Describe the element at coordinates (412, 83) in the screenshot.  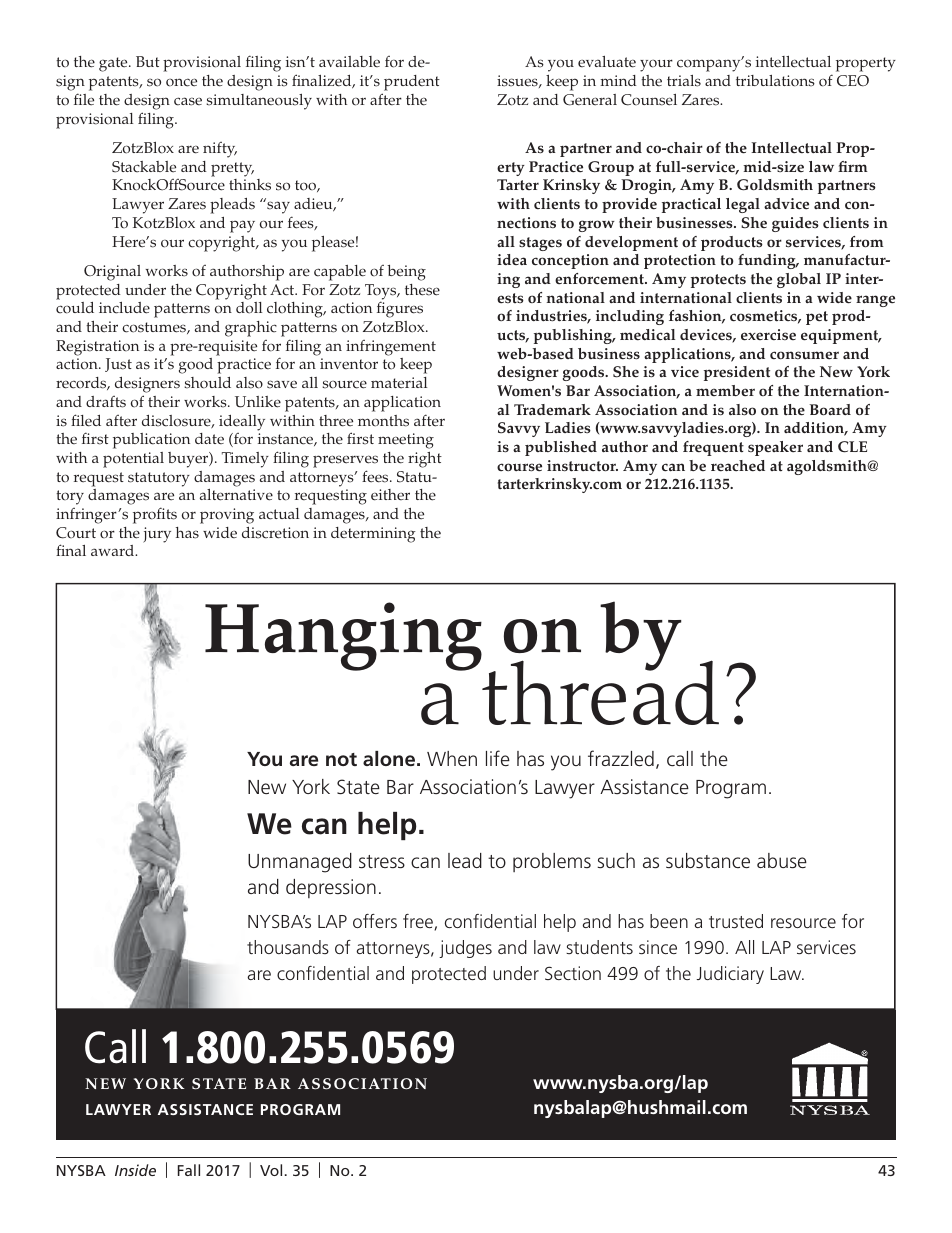
I see `prudent` at that location.
